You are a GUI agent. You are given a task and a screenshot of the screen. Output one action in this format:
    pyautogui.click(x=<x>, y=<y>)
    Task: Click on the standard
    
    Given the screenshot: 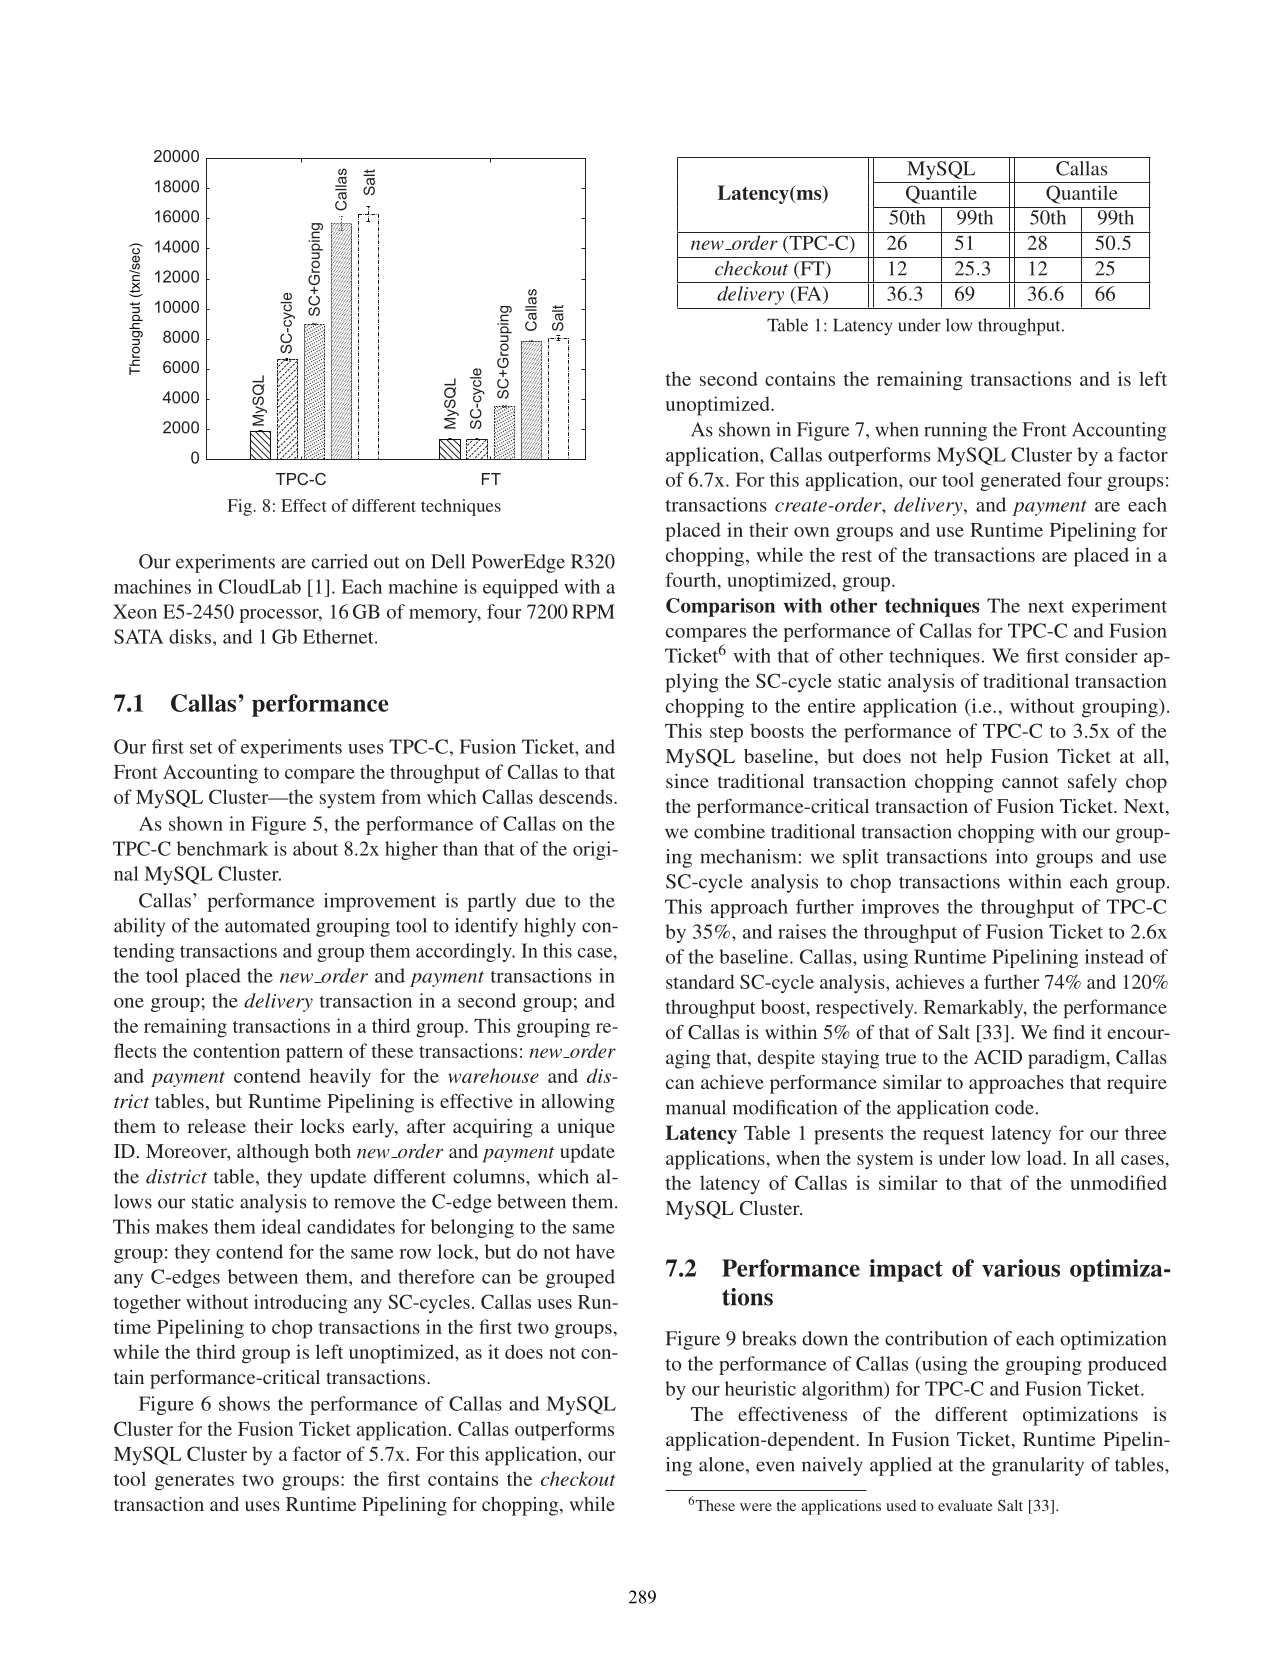 What is the action you would take?
    pyautogui.click(x=700, y=981)
